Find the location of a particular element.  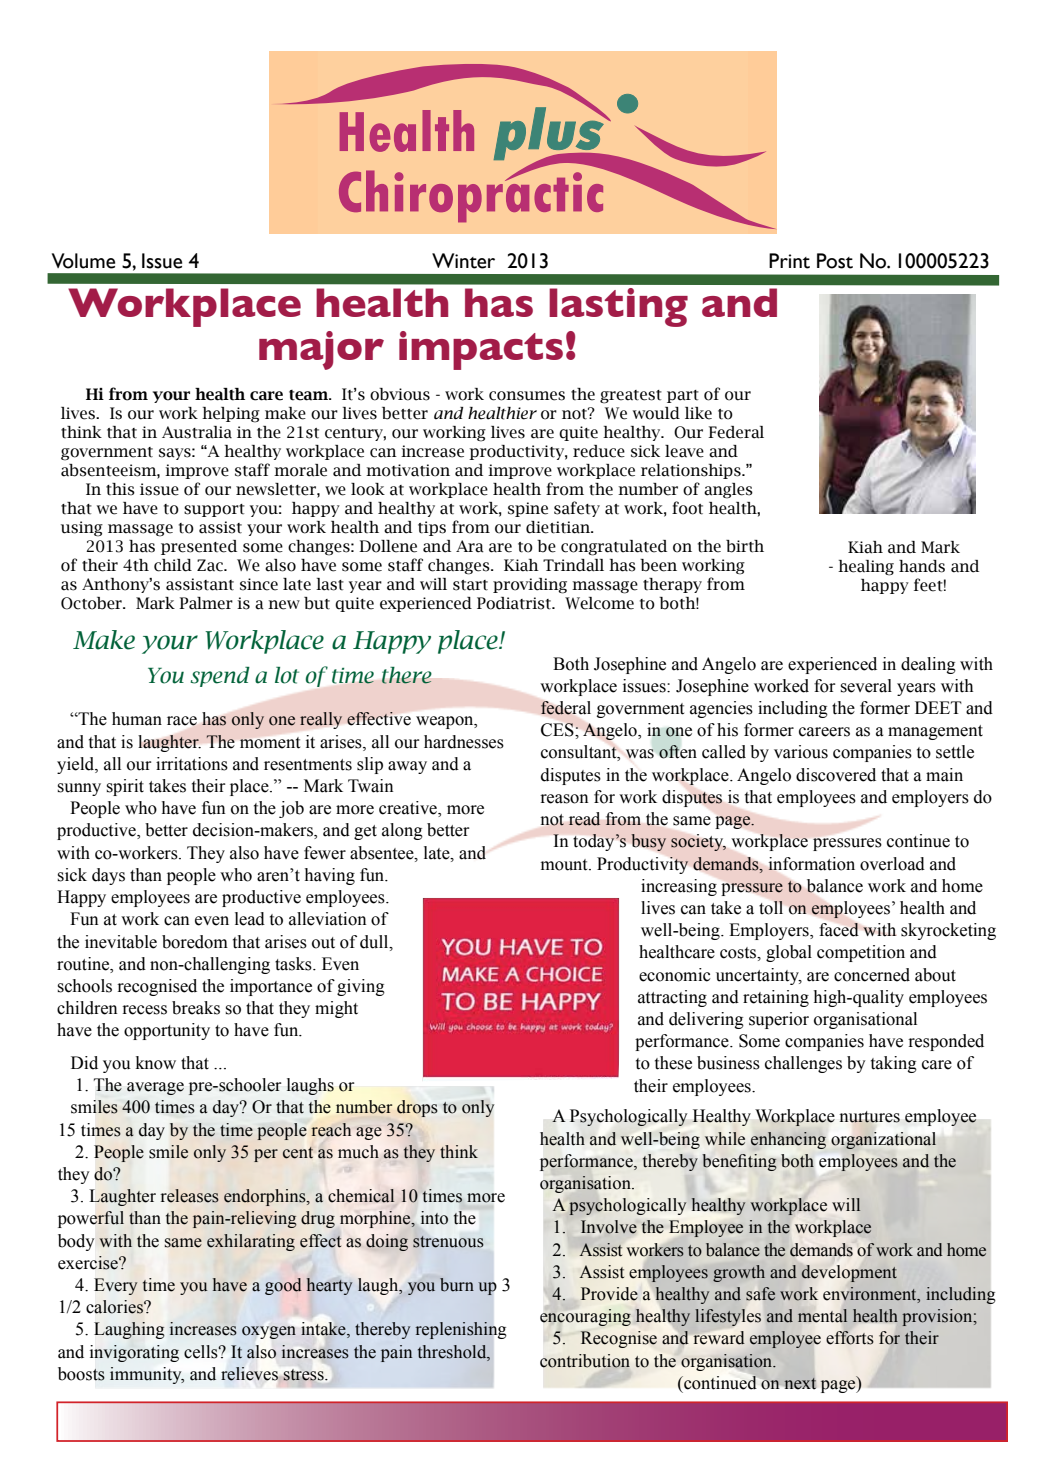

efforts is located at coordinates (850, 1338).
